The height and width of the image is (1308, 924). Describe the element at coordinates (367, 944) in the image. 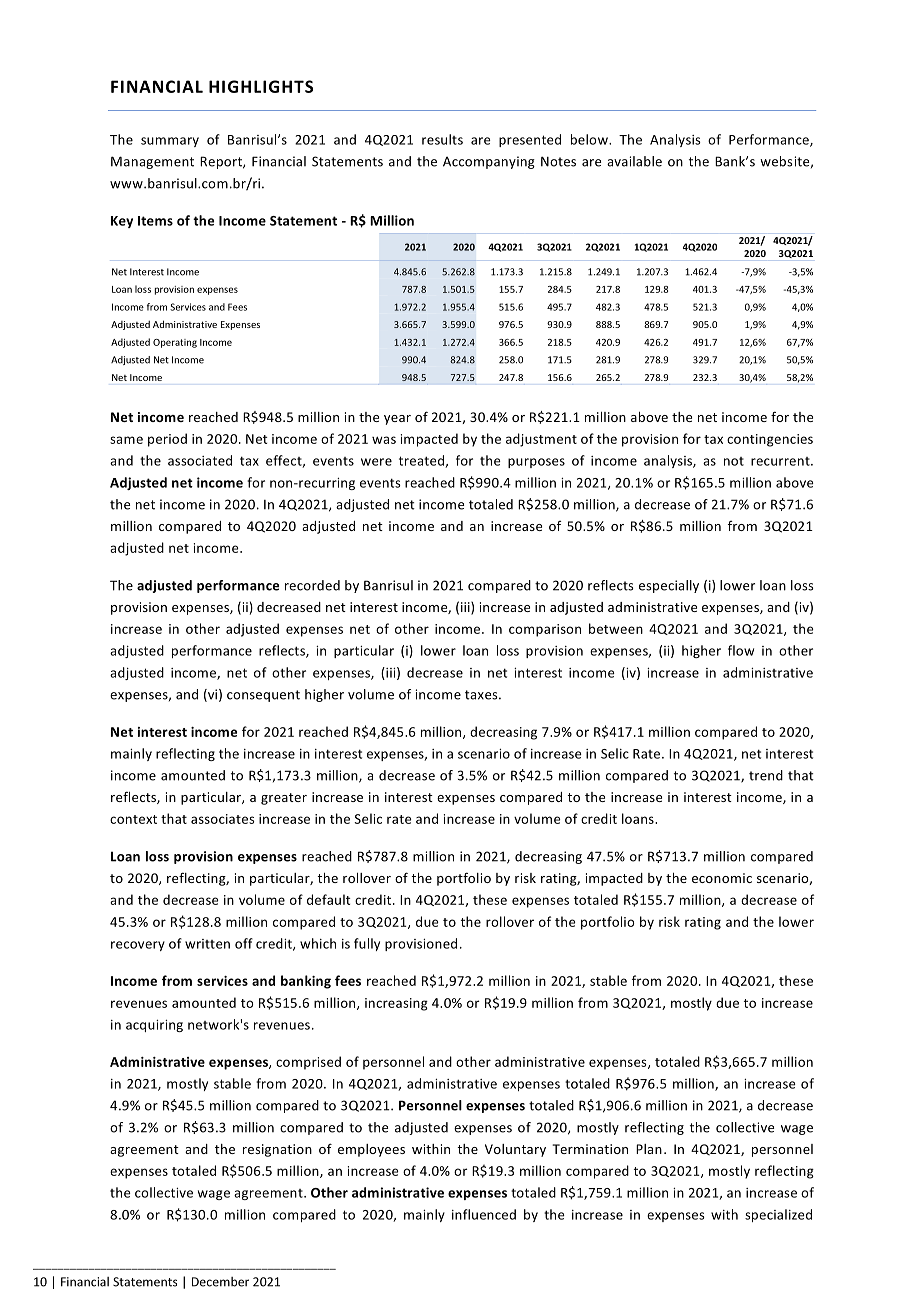

I see `fully` at that location.
